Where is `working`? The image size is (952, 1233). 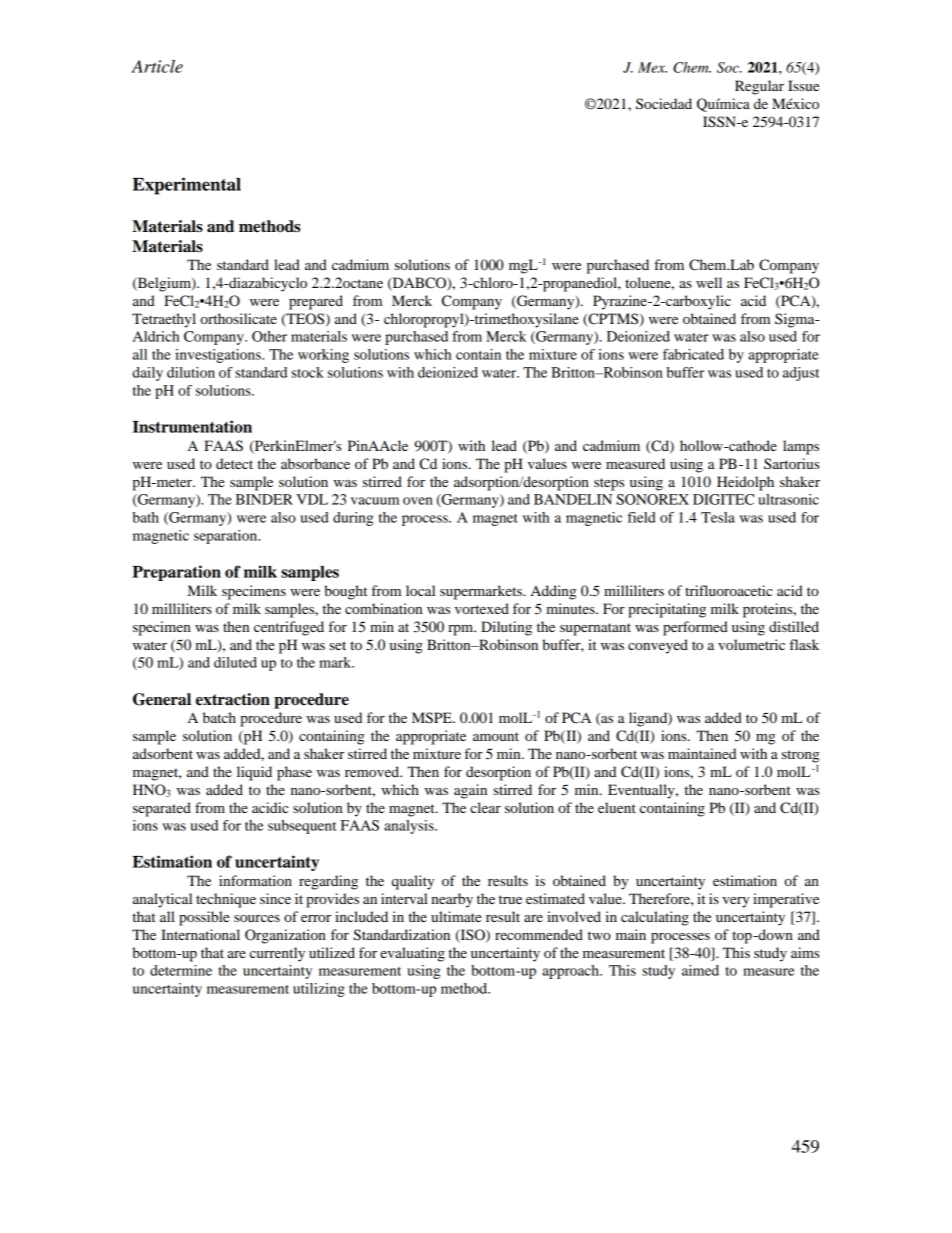 working is located at coordinates (323, 356).
